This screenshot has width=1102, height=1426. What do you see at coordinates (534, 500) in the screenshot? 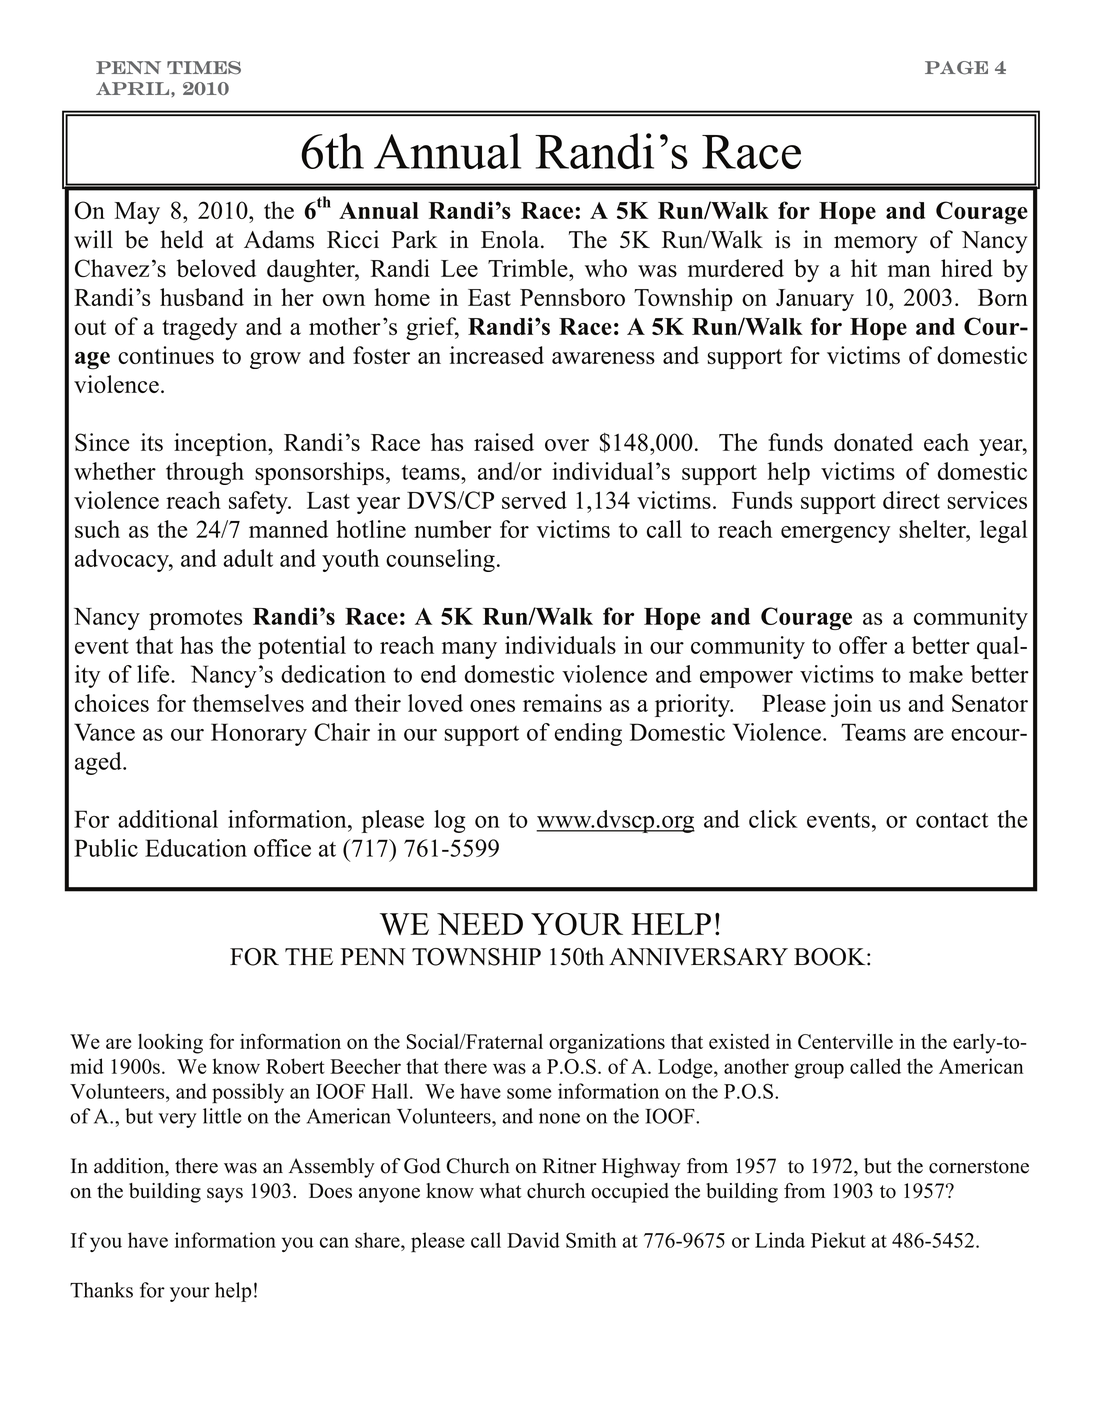
I see `served` at bounding box center [534, 500].
